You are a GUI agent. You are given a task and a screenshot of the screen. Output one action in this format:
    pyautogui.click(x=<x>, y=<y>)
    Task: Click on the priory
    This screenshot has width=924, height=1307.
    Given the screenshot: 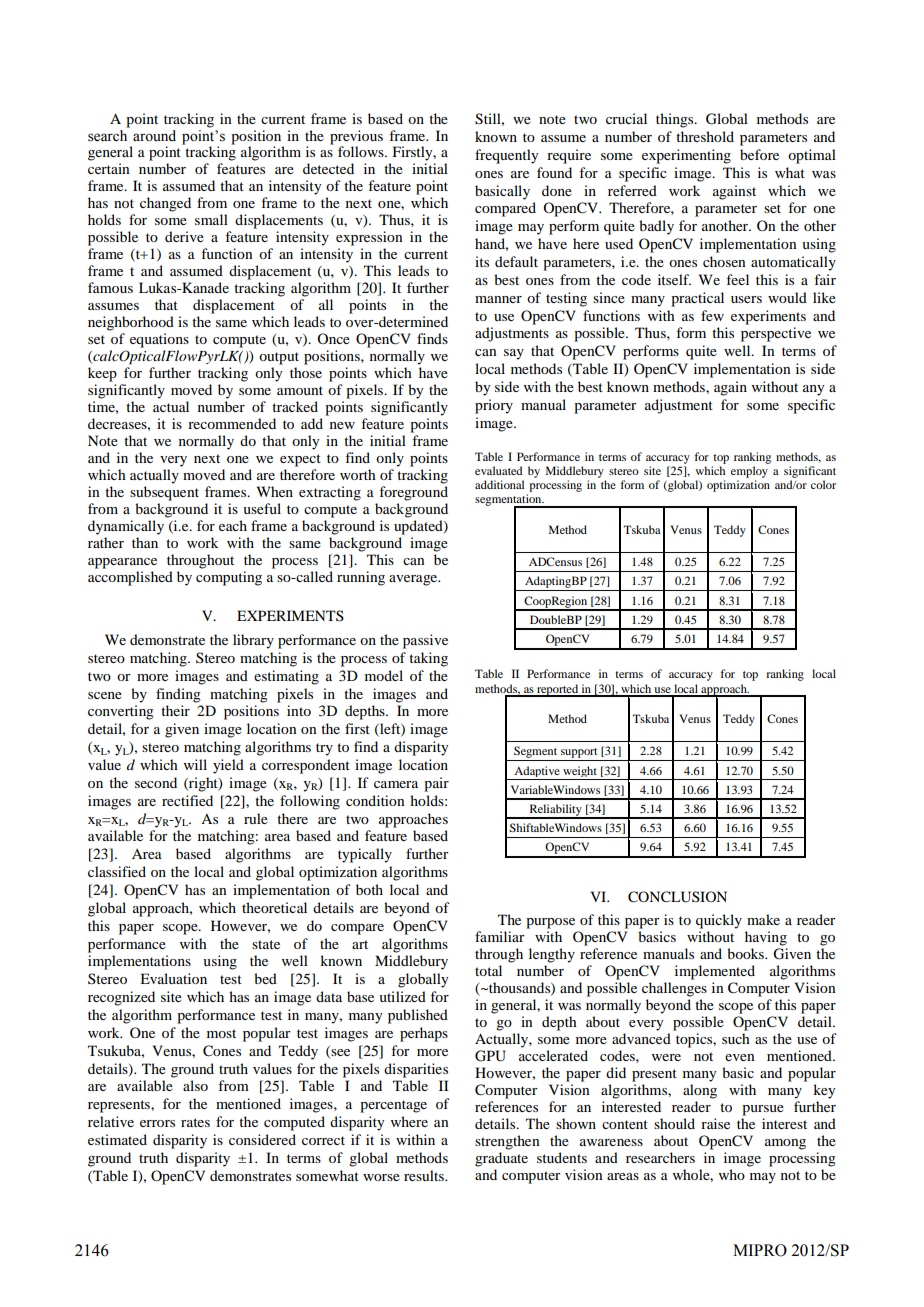 What is the action you would take?
    pyautogui.click(x=494, y=406)
